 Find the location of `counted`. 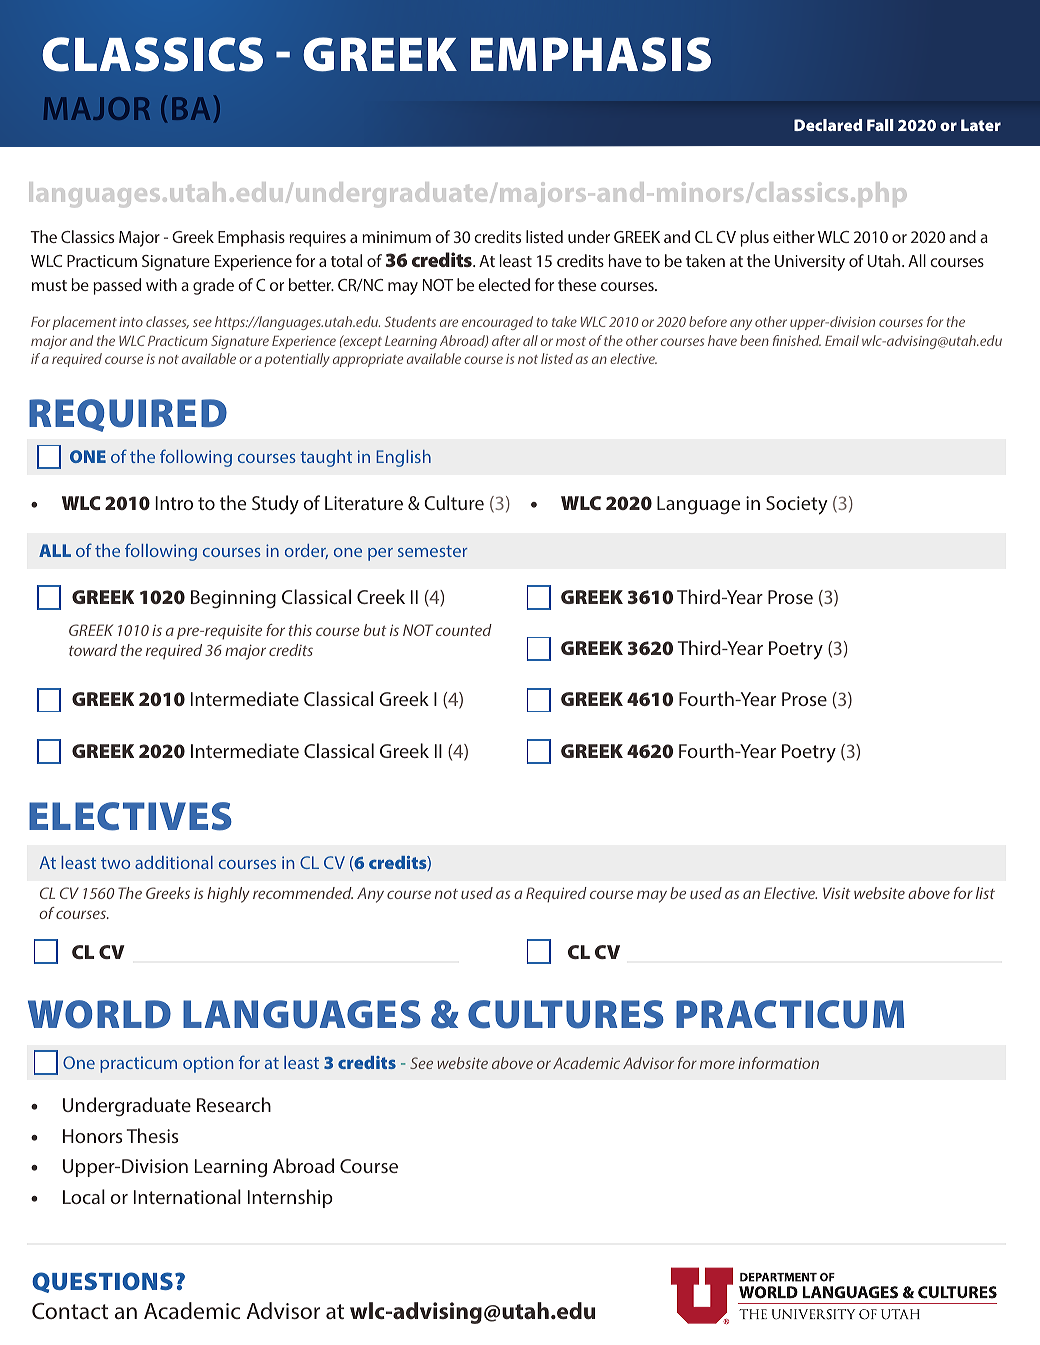

counted is located at coordinates (464, 630).
